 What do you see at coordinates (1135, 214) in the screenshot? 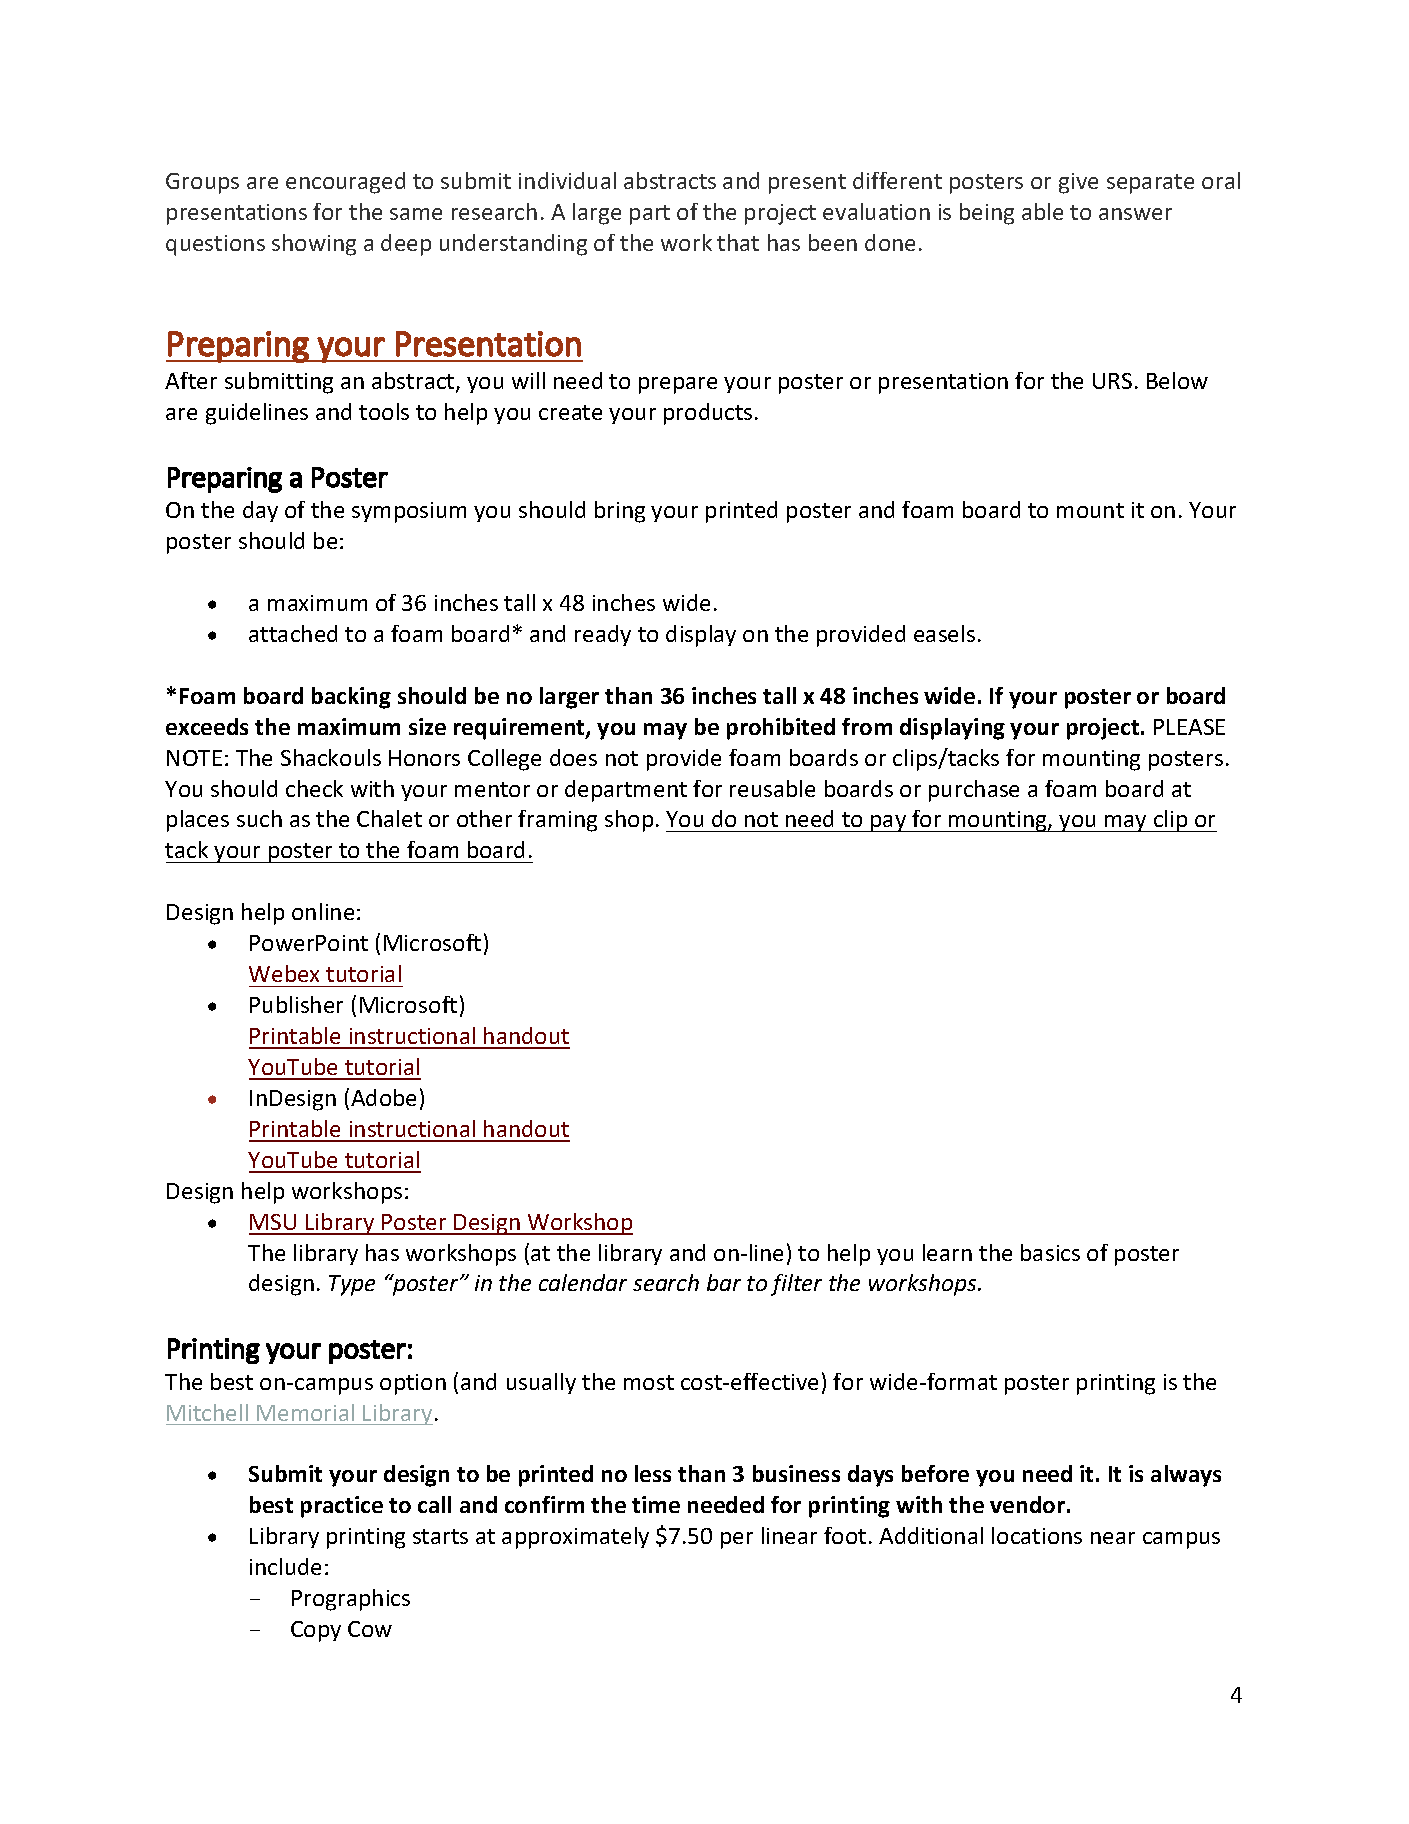
I see `answer` at bounding box center [1135, 214].
